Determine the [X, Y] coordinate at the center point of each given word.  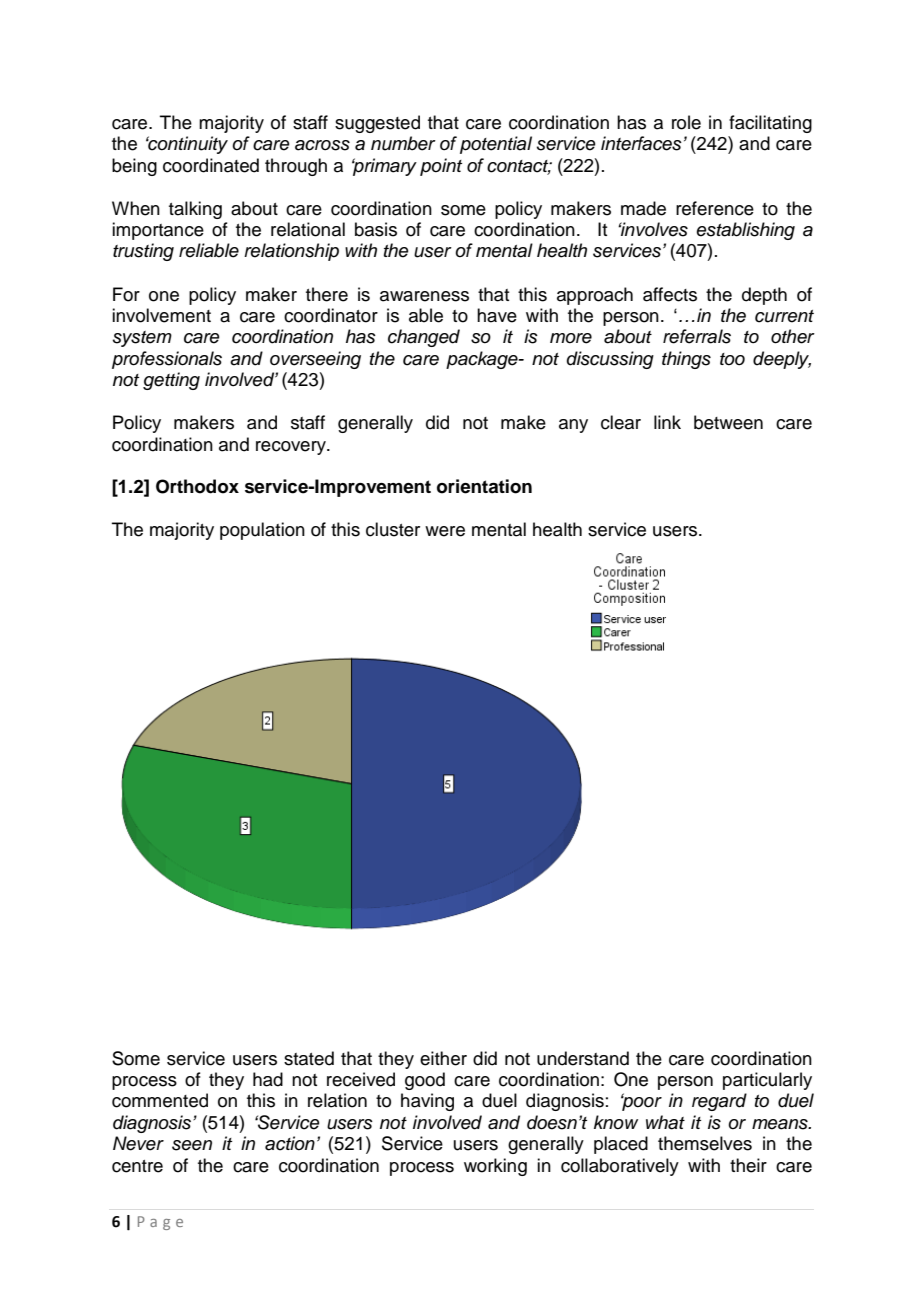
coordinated [211, 165]
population [262, 531]
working [495, 1167]
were [445, 531]
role [686, 122]
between [728, 422]
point [441, 167]
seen [192, 1145]
